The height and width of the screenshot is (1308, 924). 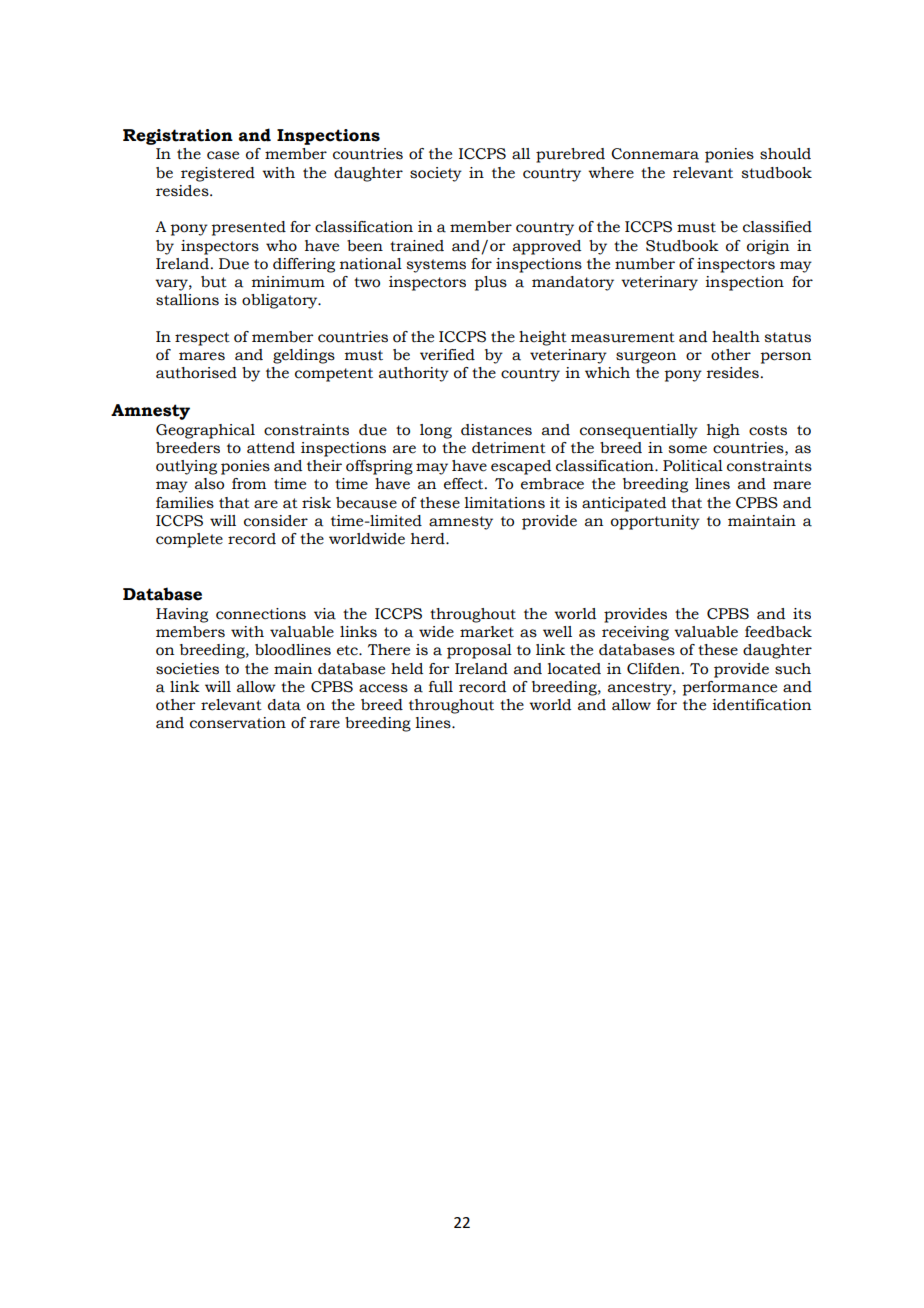 I want to click on limitations, so click(x=504, y=503).
